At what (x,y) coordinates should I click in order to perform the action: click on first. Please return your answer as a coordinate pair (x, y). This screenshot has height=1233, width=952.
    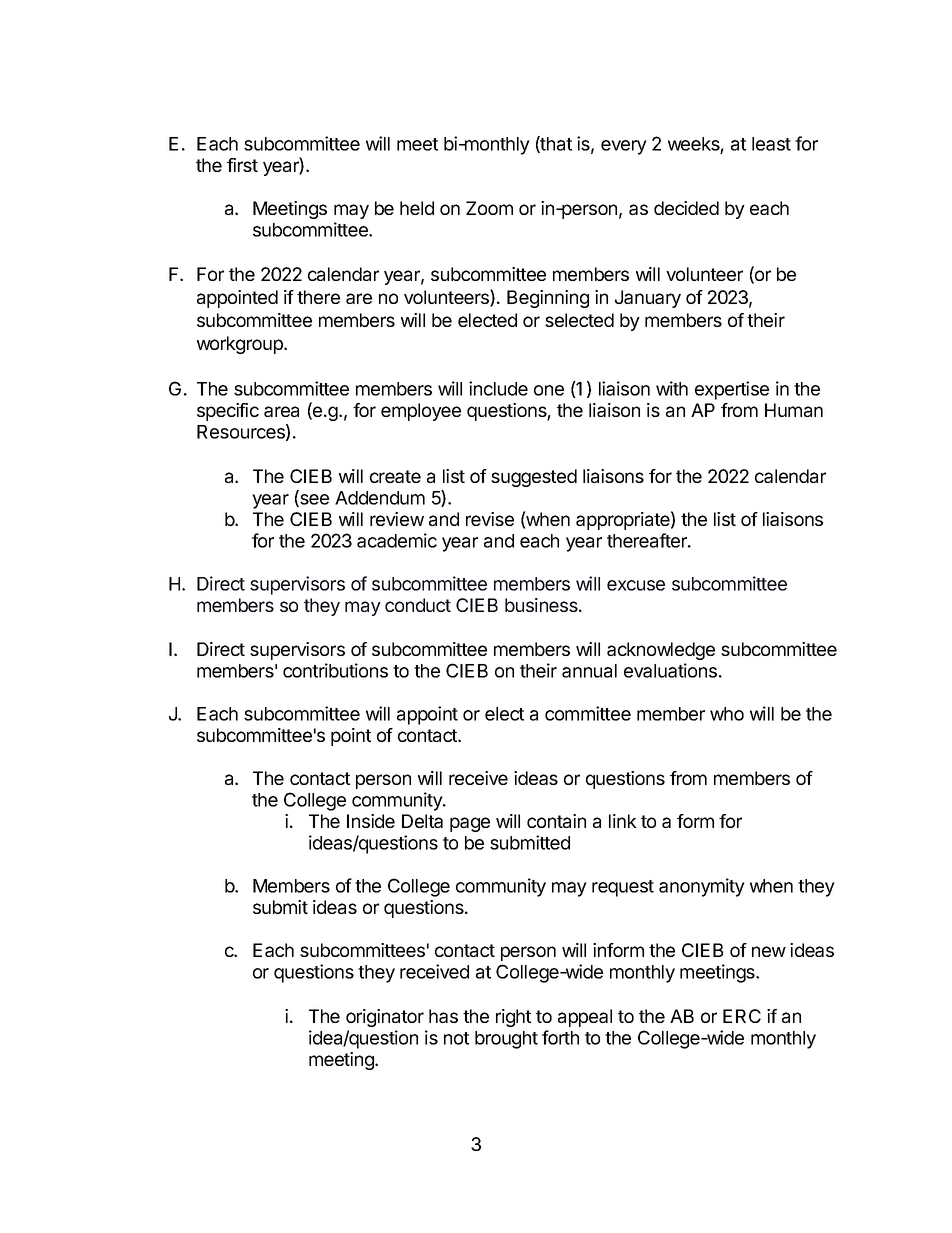
    Looking at the image, I should click on (242, 165).
